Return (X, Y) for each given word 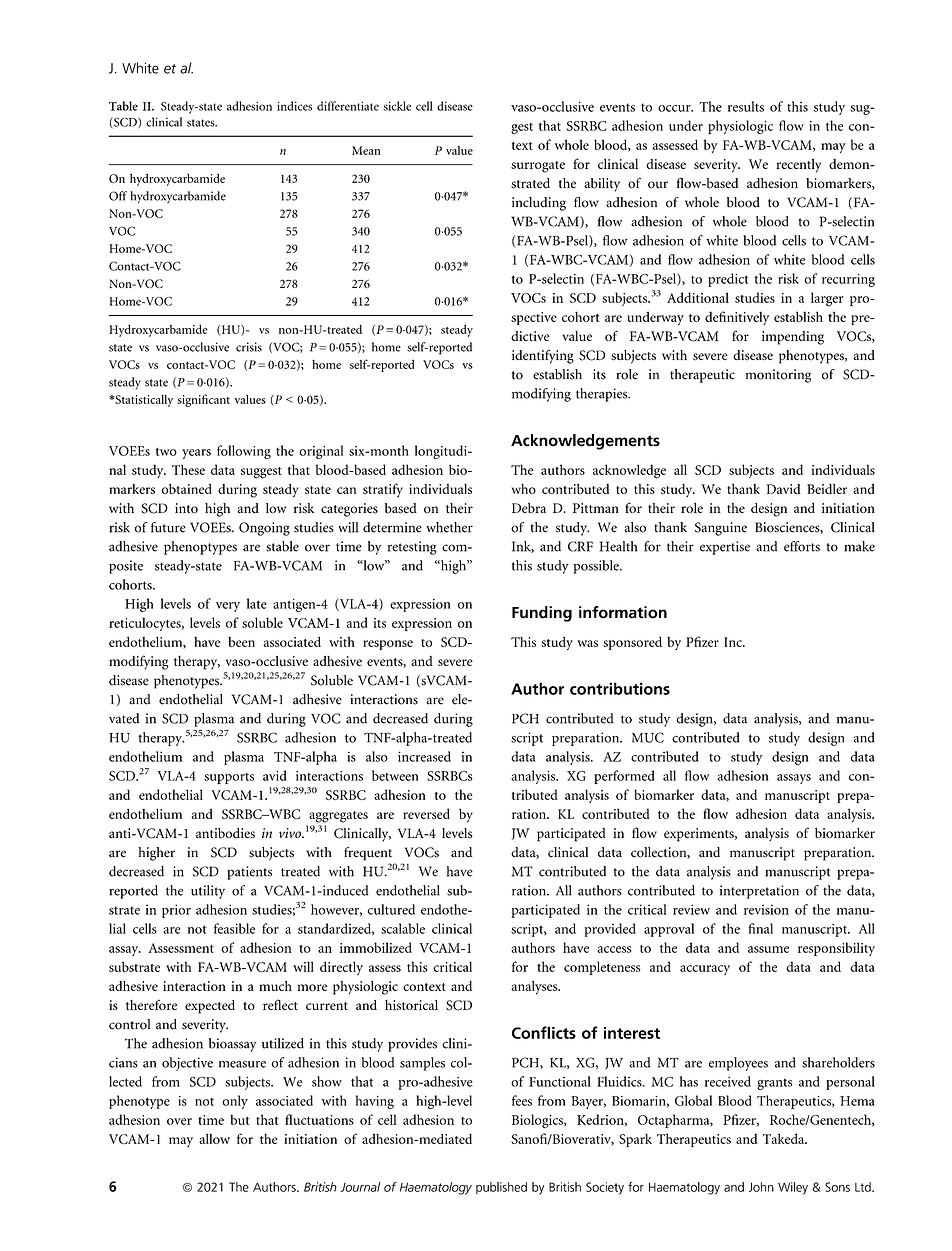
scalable (403, 928)
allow (214, 1139)
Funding (542, 614)
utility (208, 892)
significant (203, 400)
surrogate (538, 167)
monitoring (778, 376)
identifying (543, 356)
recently (798, 166)
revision (766, 910)
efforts (802, 546)
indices (294, 106)
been (241, 642)
